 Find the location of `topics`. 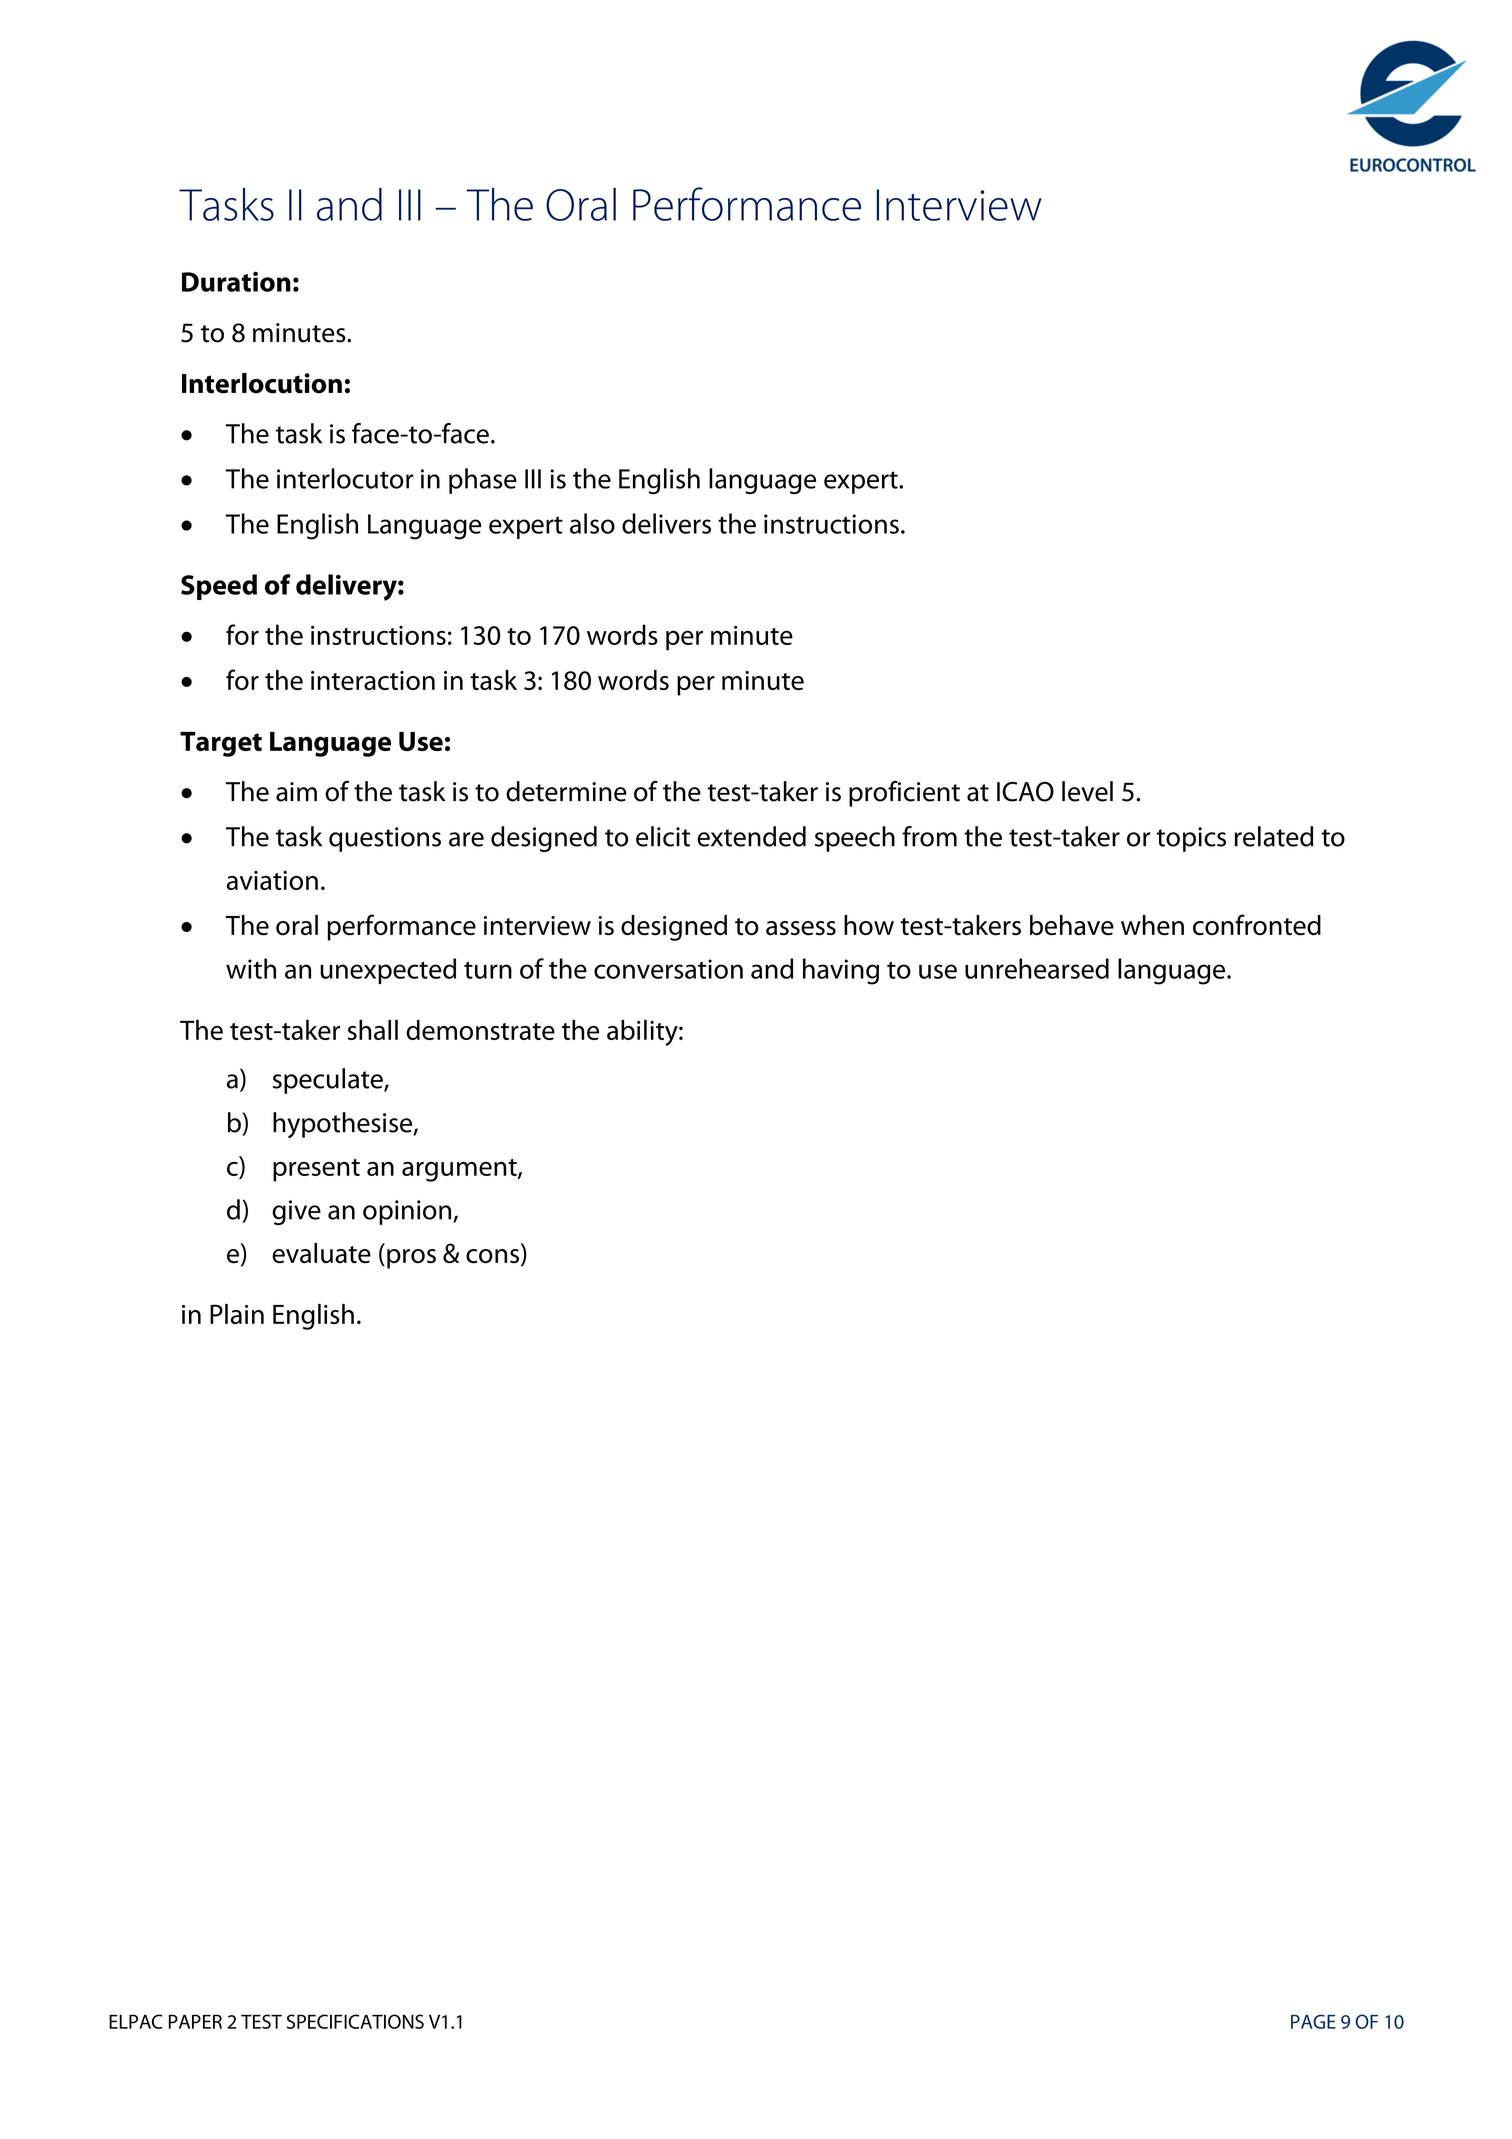

topics is located at coordinates (1191, 839).
